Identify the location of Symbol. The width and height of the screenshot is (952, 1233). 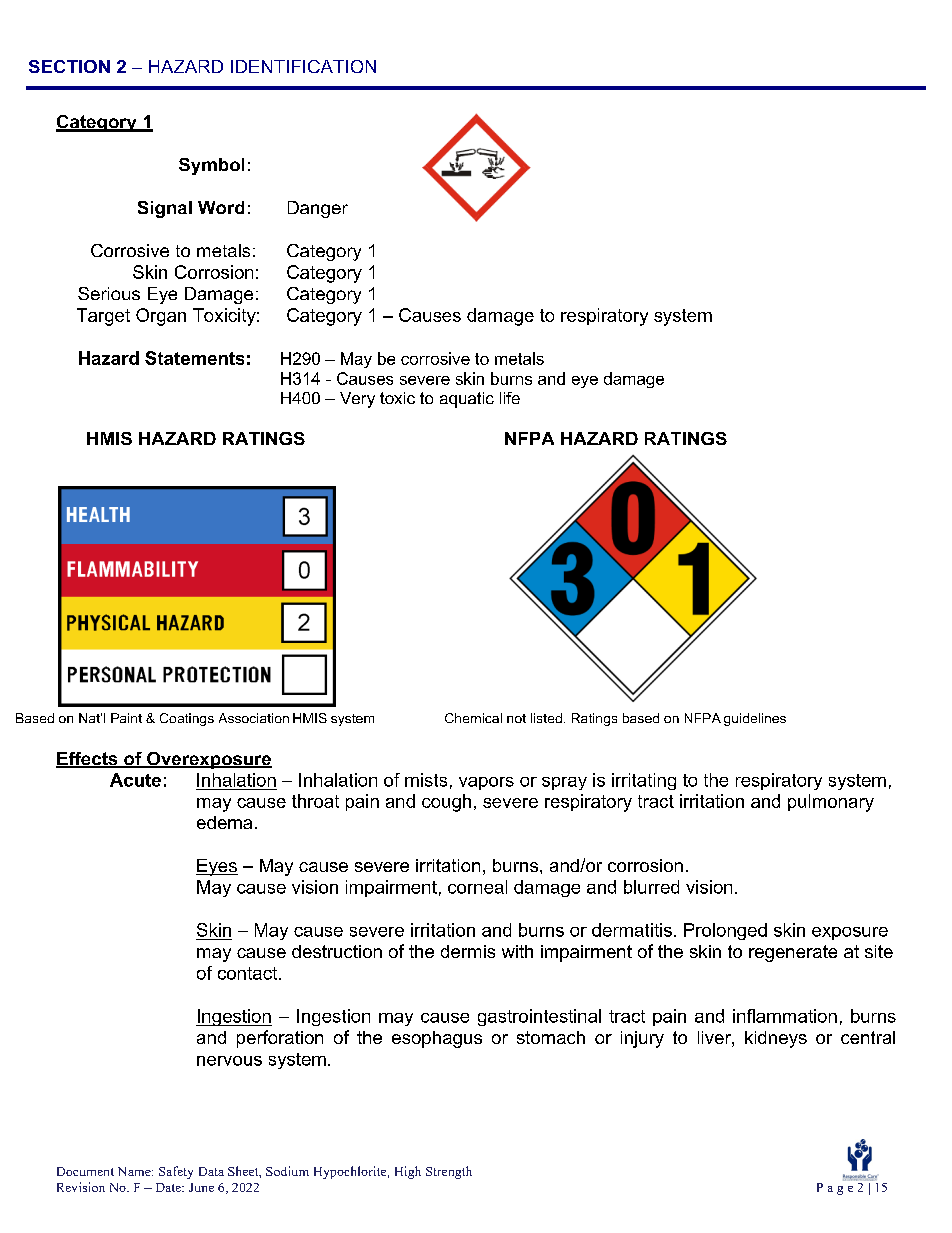
(211, 166).
